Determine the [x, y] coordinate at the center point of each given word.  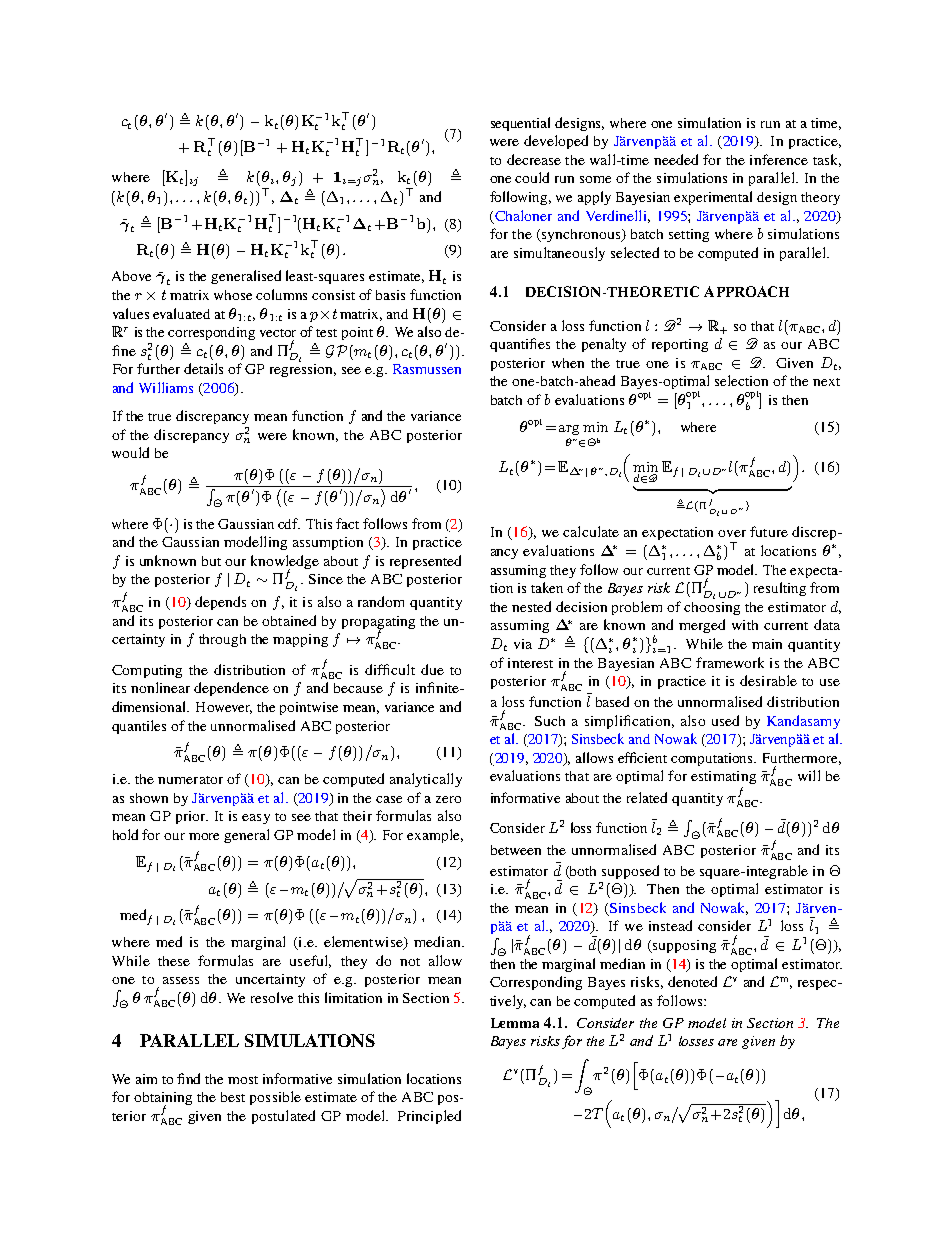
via [523, 644]
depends [220, 603]
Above [131, 276]
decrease [534, 159]
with [745, 625]
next [826, 382]
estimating [723, 777]
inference [779, 159]
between [516, 850]
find [188, 1078]
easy [256, 819]
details [203, 368]
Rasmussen [427, 369]
